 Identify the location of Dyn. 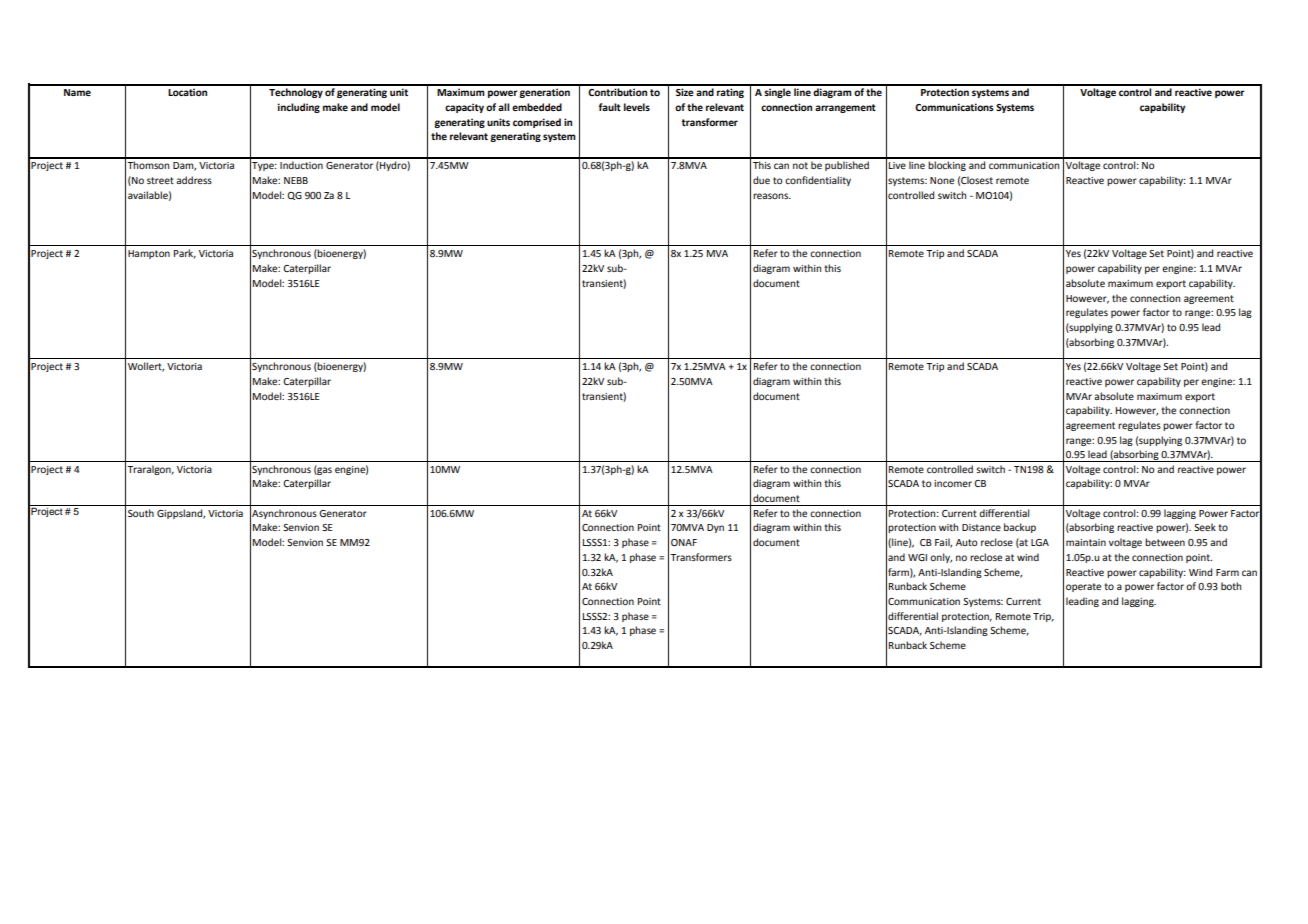
(715, 528).
